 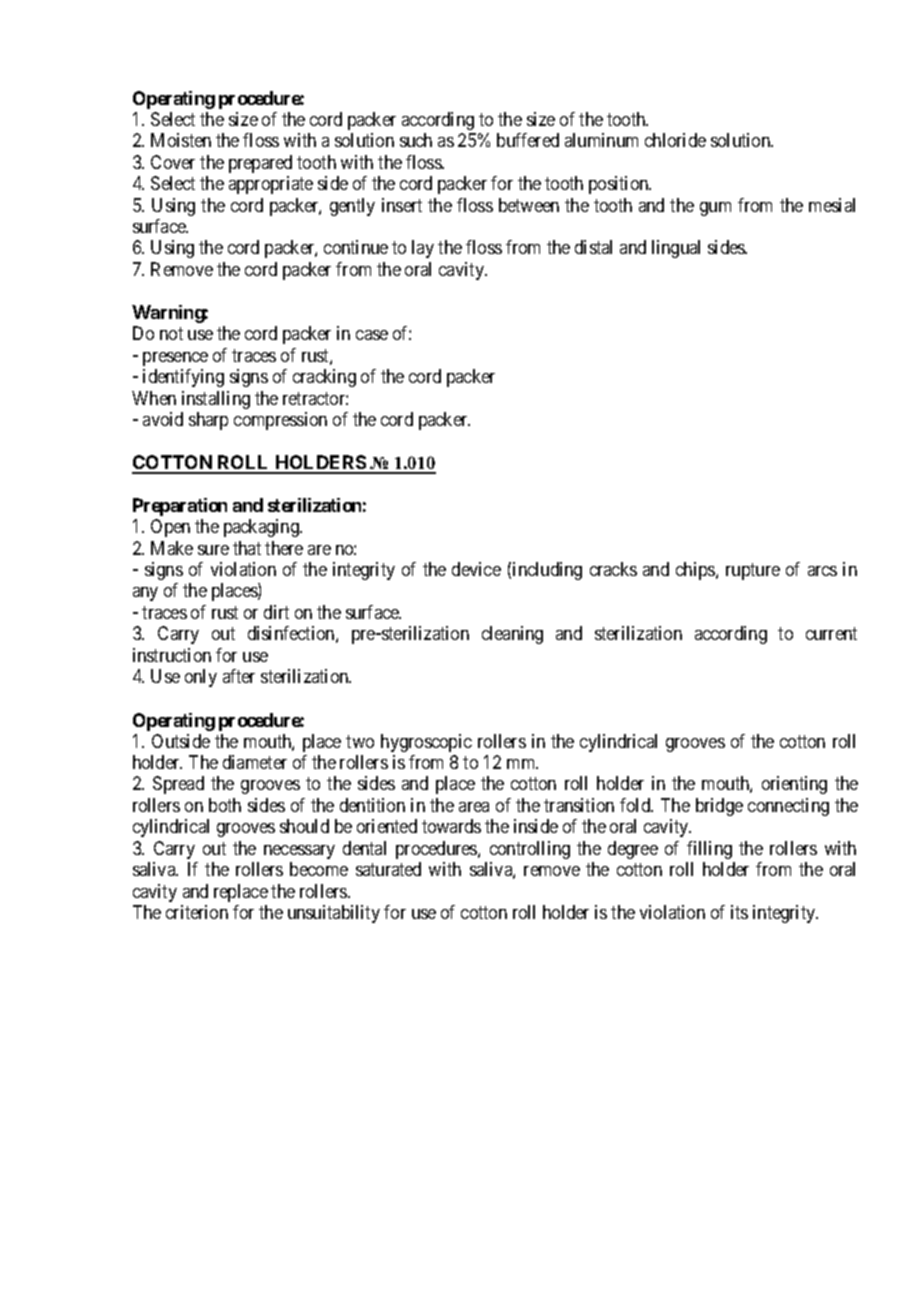 What do you see at coordinates (197, 912) in the screenshot?
I see `criterion` at bounding box center [197, 912].
